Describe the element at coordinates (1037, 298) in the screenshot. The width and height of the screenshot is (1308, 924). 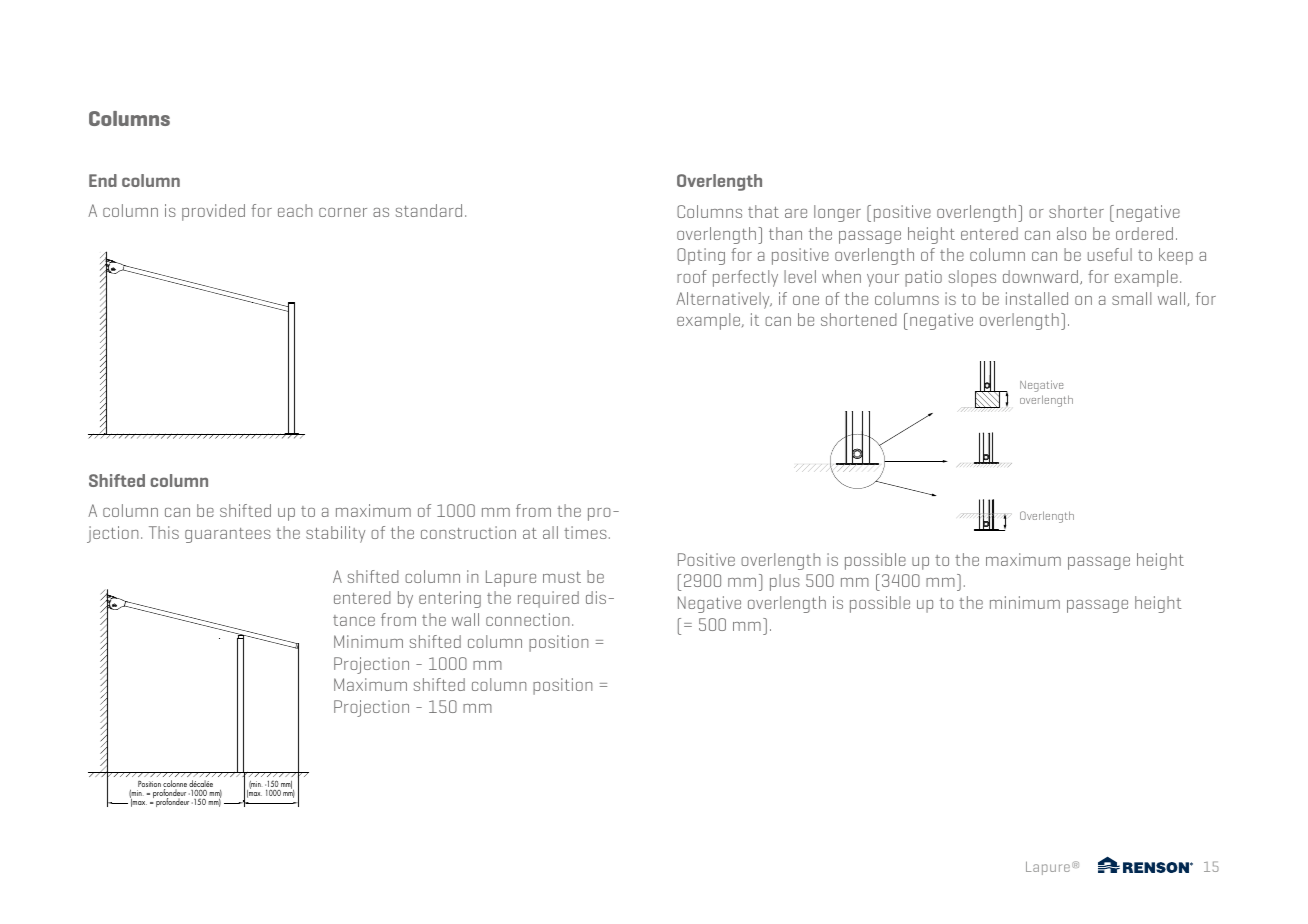
I see `installed` at that location.
